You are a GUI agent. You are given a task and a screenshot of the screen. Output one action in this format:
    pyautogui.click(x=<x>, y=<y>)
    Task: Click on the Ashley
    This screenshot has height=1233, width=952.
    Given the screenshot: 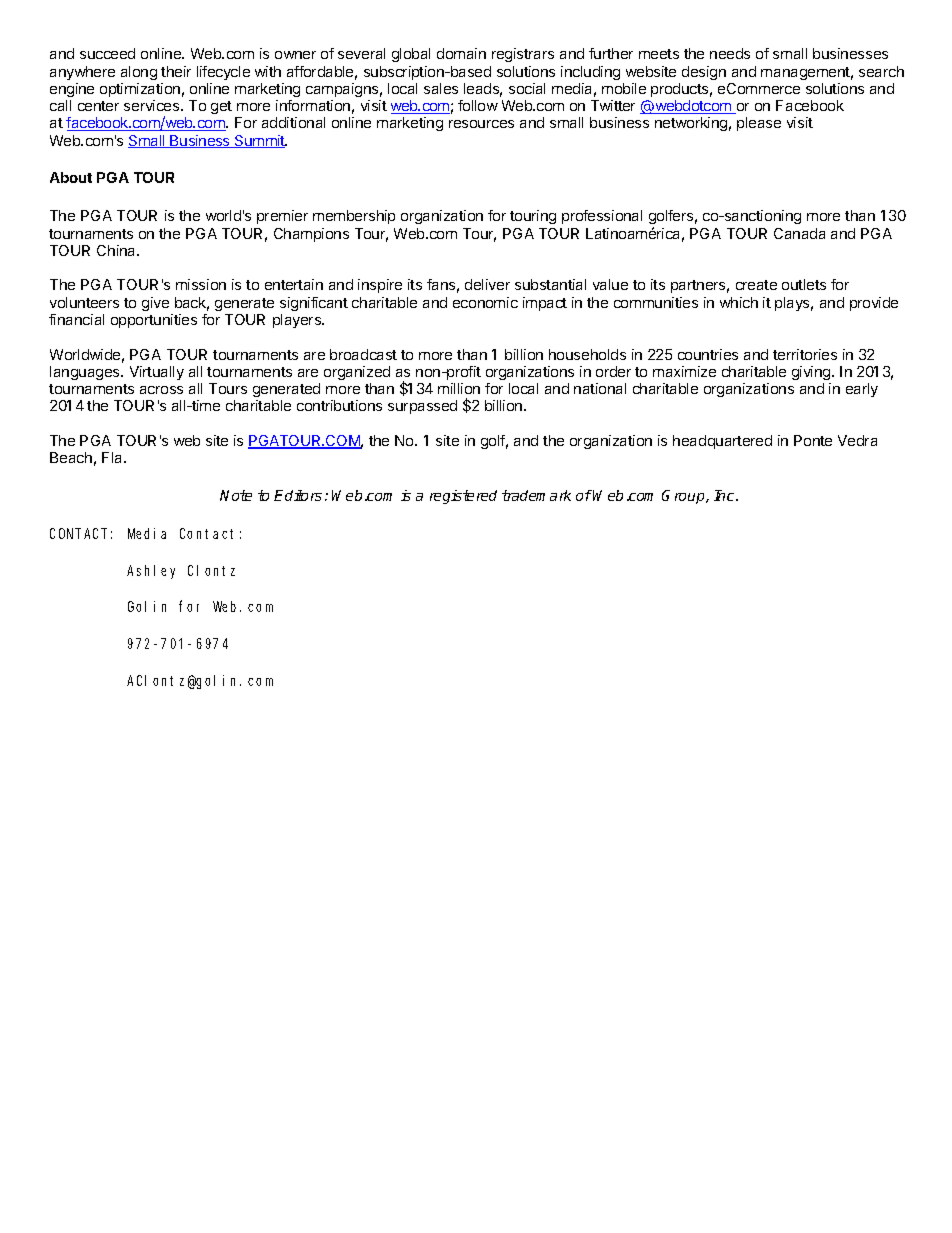 What is the action you would take?
    pyautogui.click(x=151, y=572)
